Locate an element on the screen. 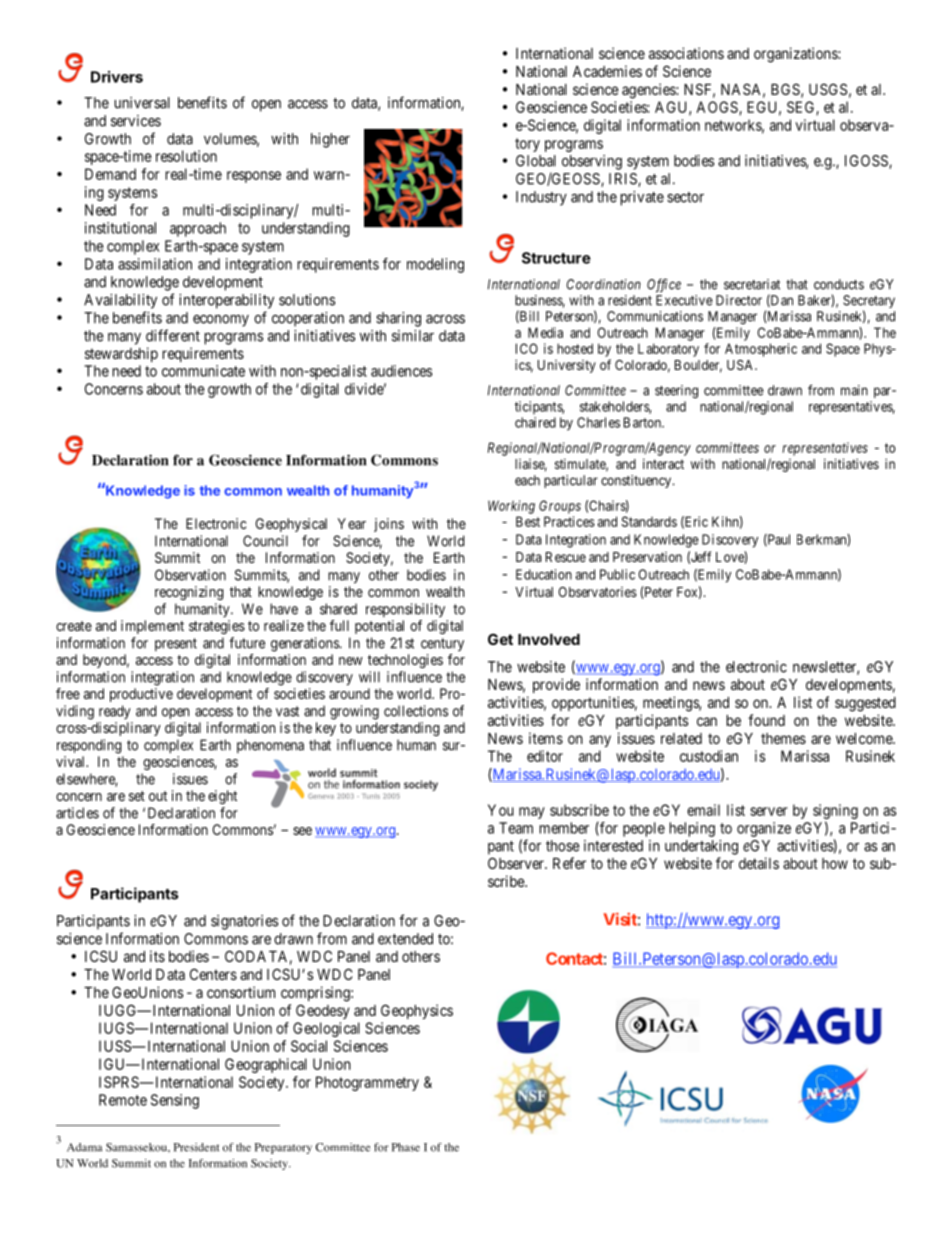 The width and height of the screenshot is (952, 1233). SEG is located at coordinates (802, 108).
